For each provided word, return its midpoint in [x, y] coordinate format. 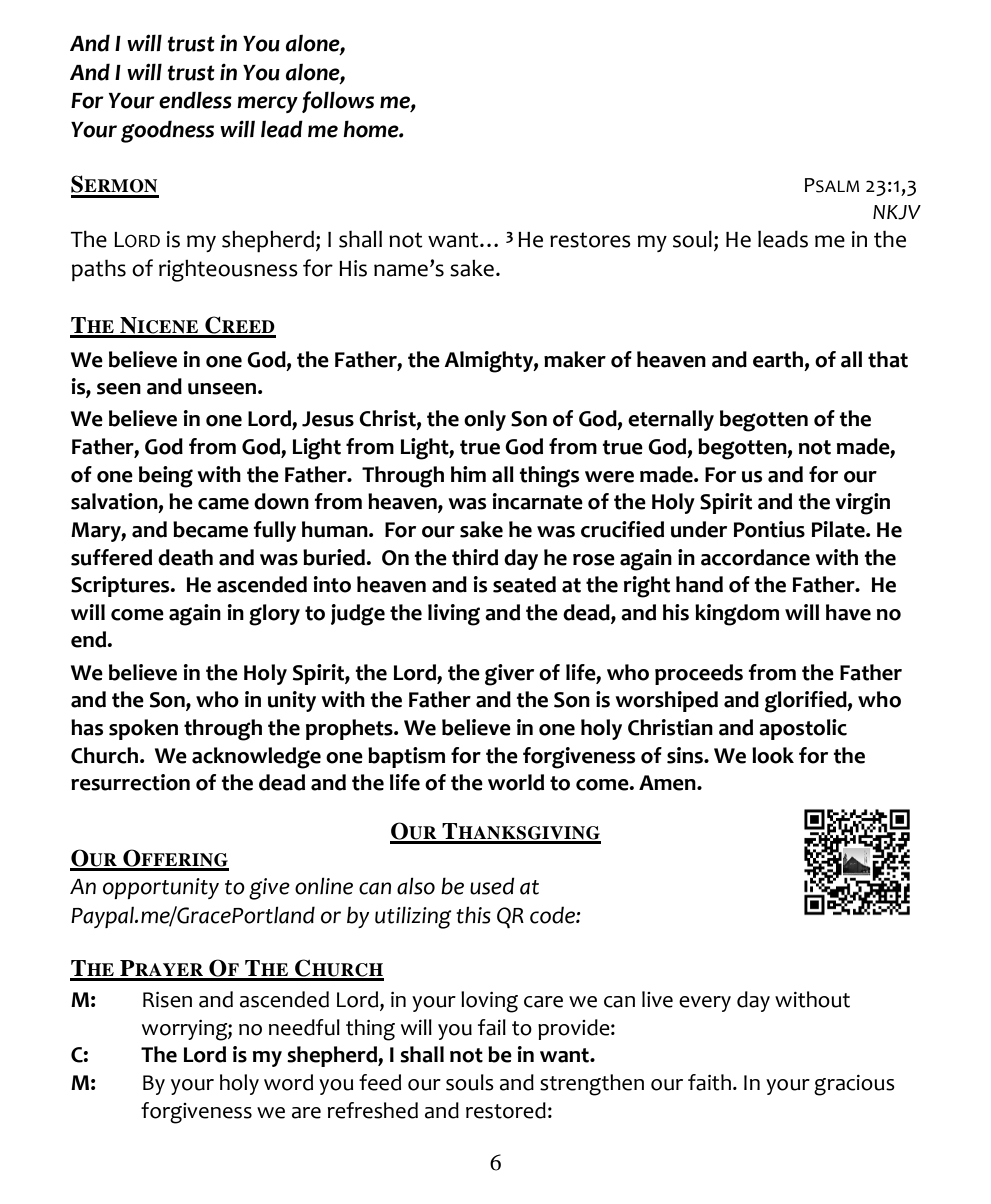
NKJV [897, 212]
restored [506, 1110]
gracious [854, 1085]
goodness [167, 131]
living [454, 615]
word [288, 1082]
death [185, 557]
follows [338, 102]
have [848, 612]
